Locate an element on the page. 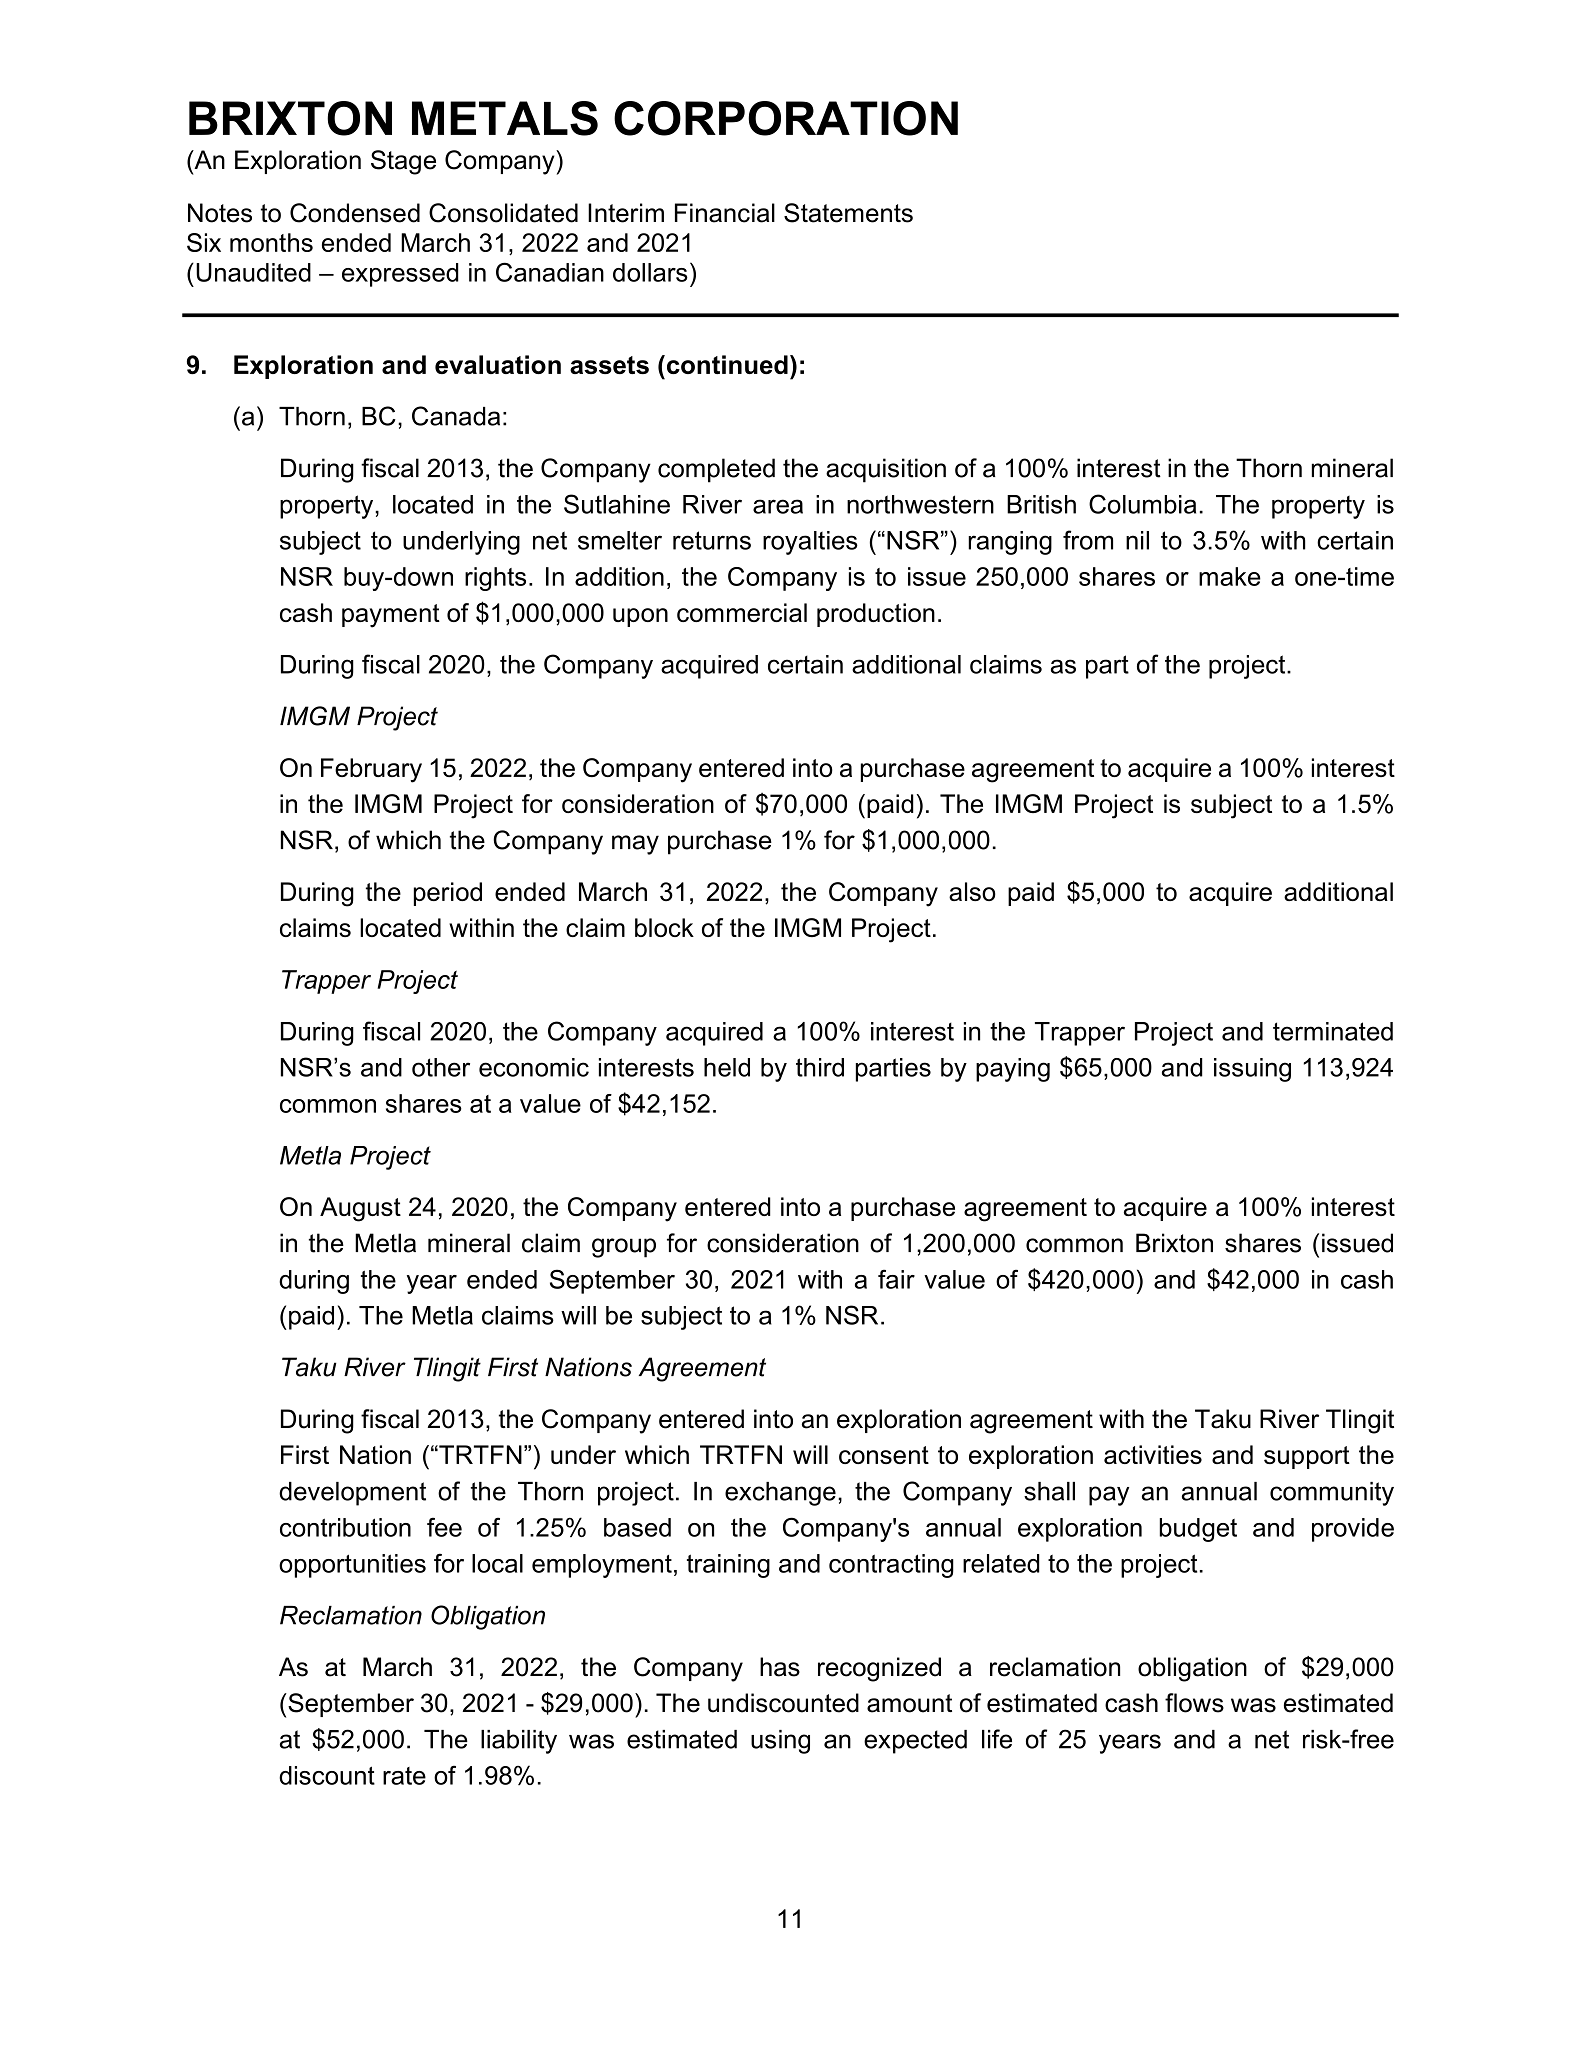 The width and height of the image is (1581, 2046). using is located at coordinates (780, 1742).
